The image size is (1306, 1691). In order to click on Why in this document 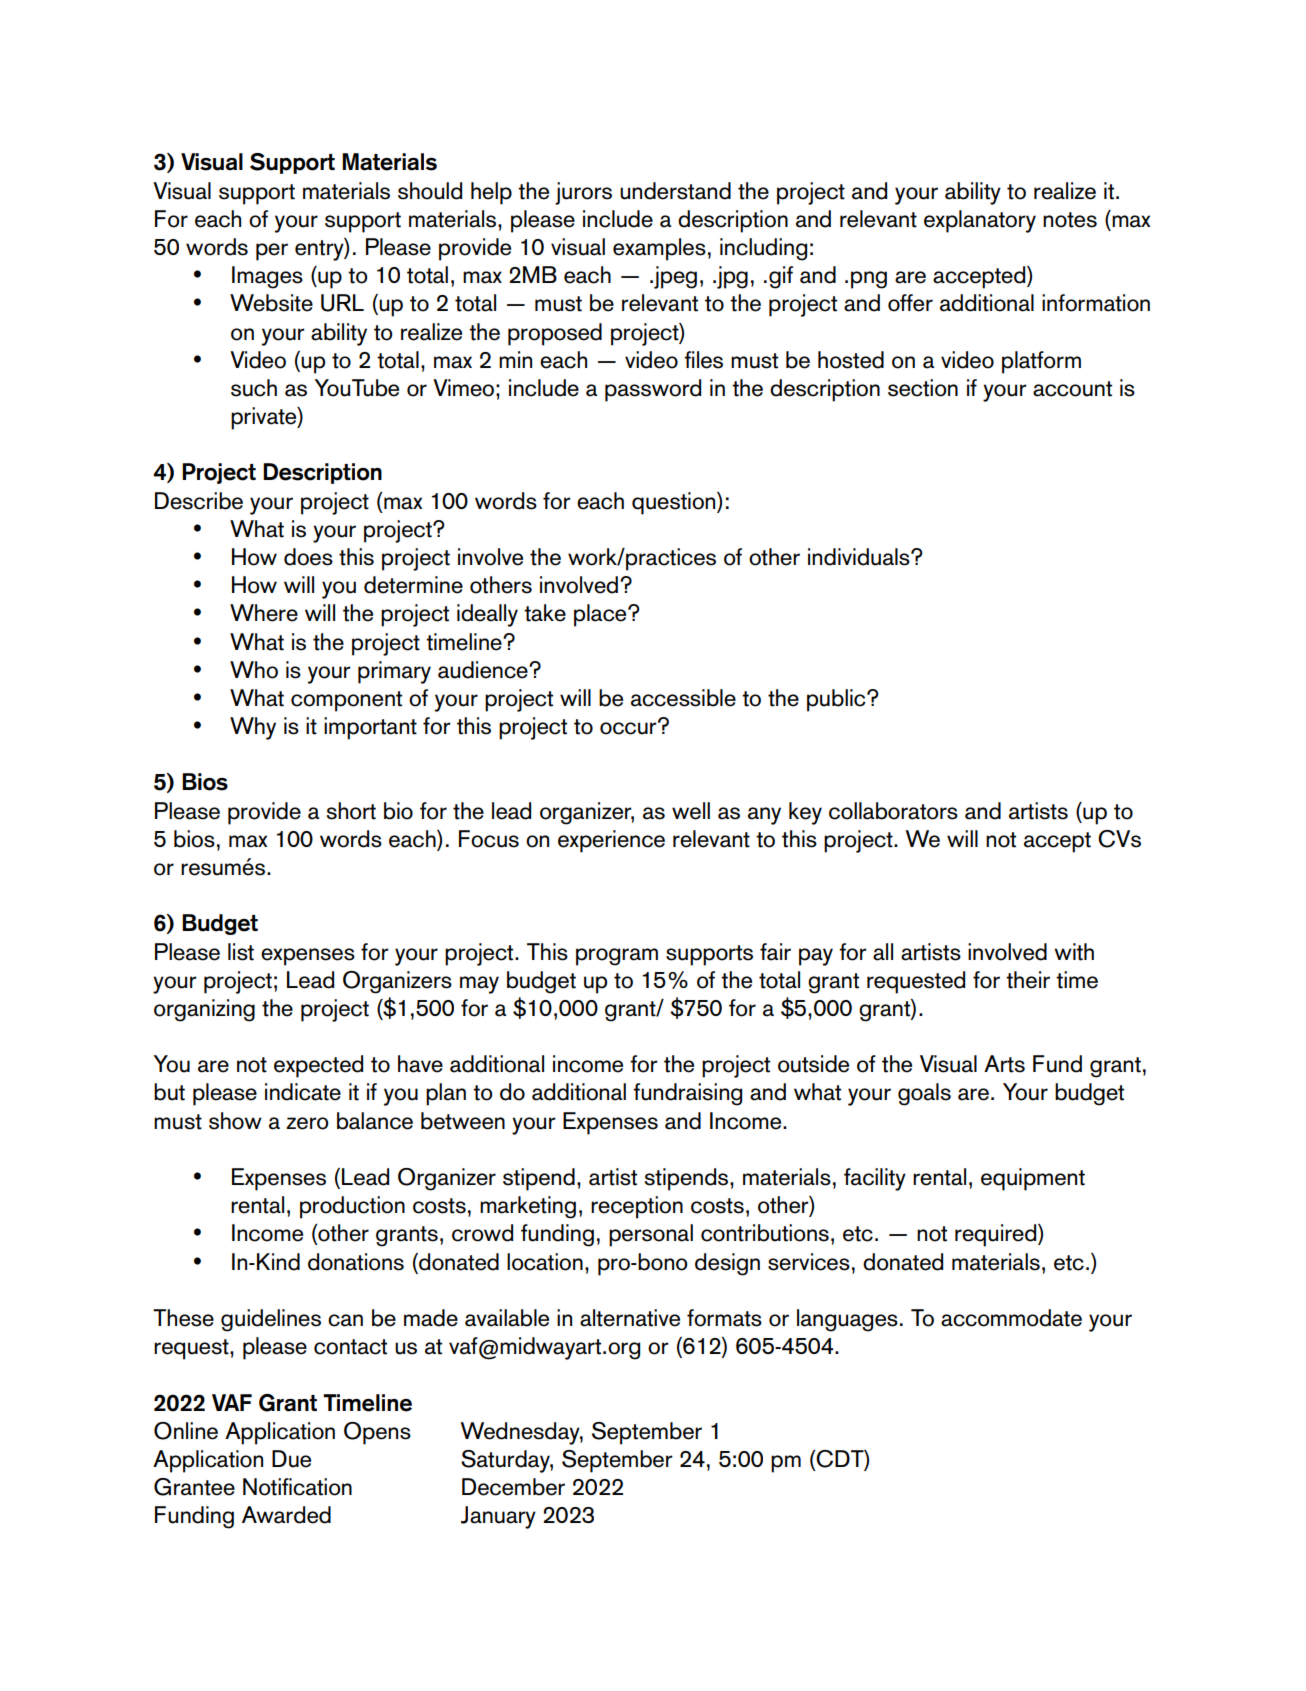, I will do `click(253, 728)`.
